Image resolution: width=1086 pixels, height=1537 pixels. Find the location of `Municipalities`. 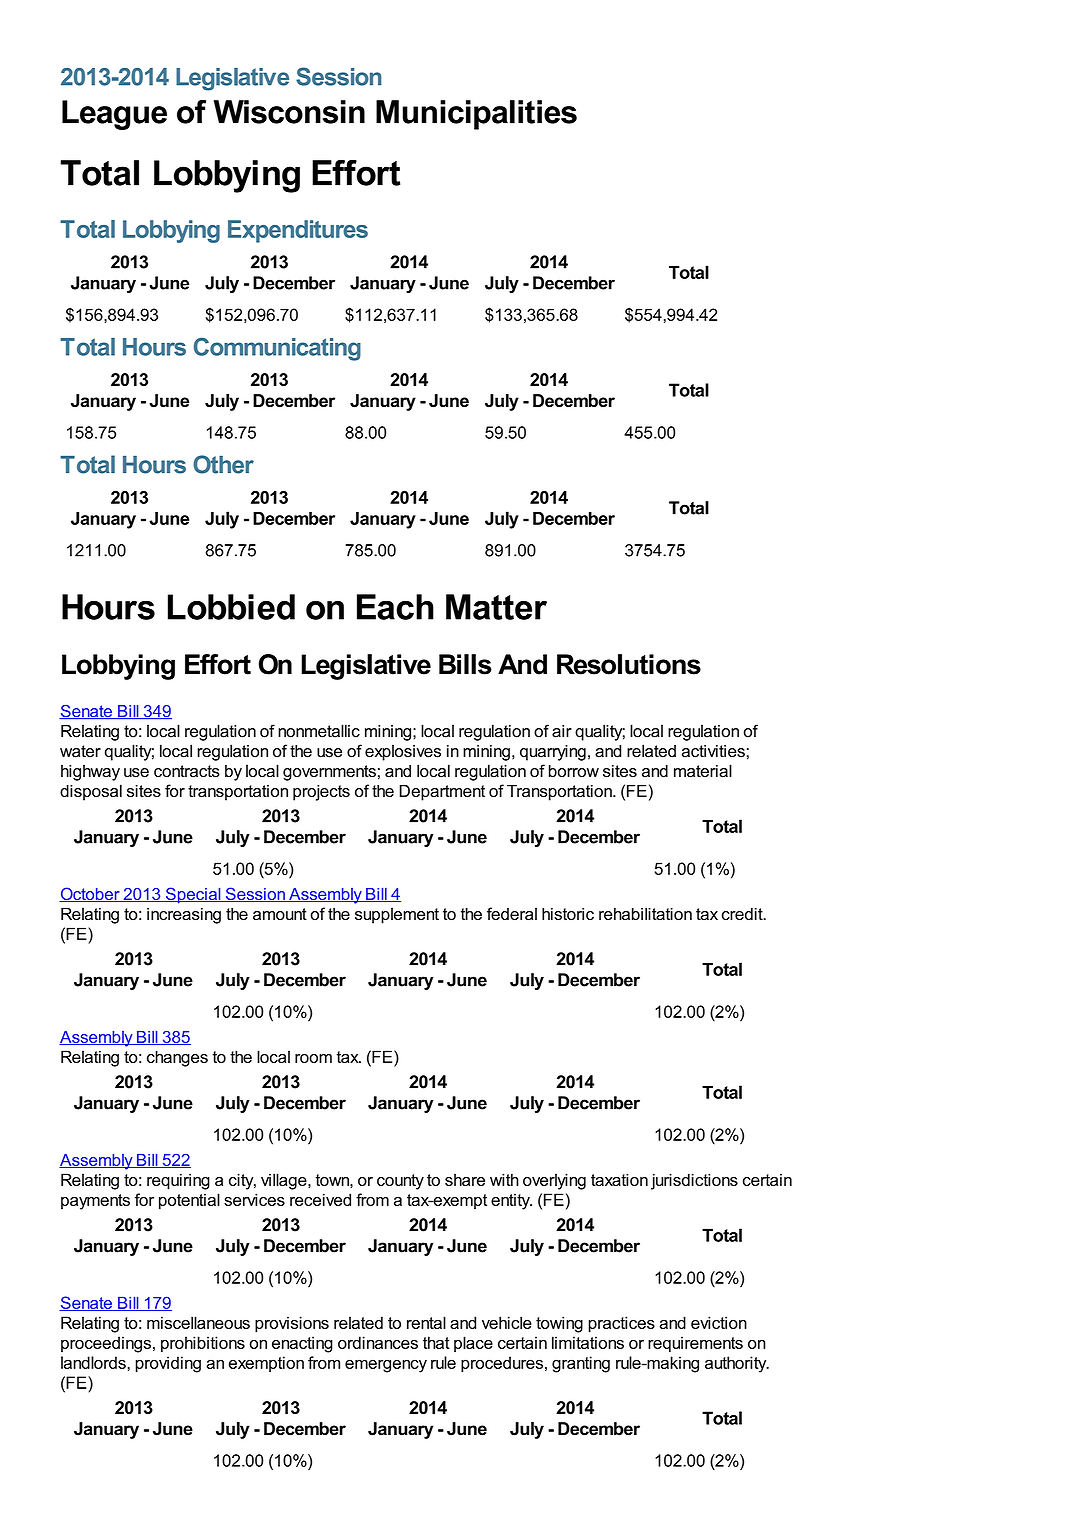

Municipalities is located at coordinates (476, 115).
